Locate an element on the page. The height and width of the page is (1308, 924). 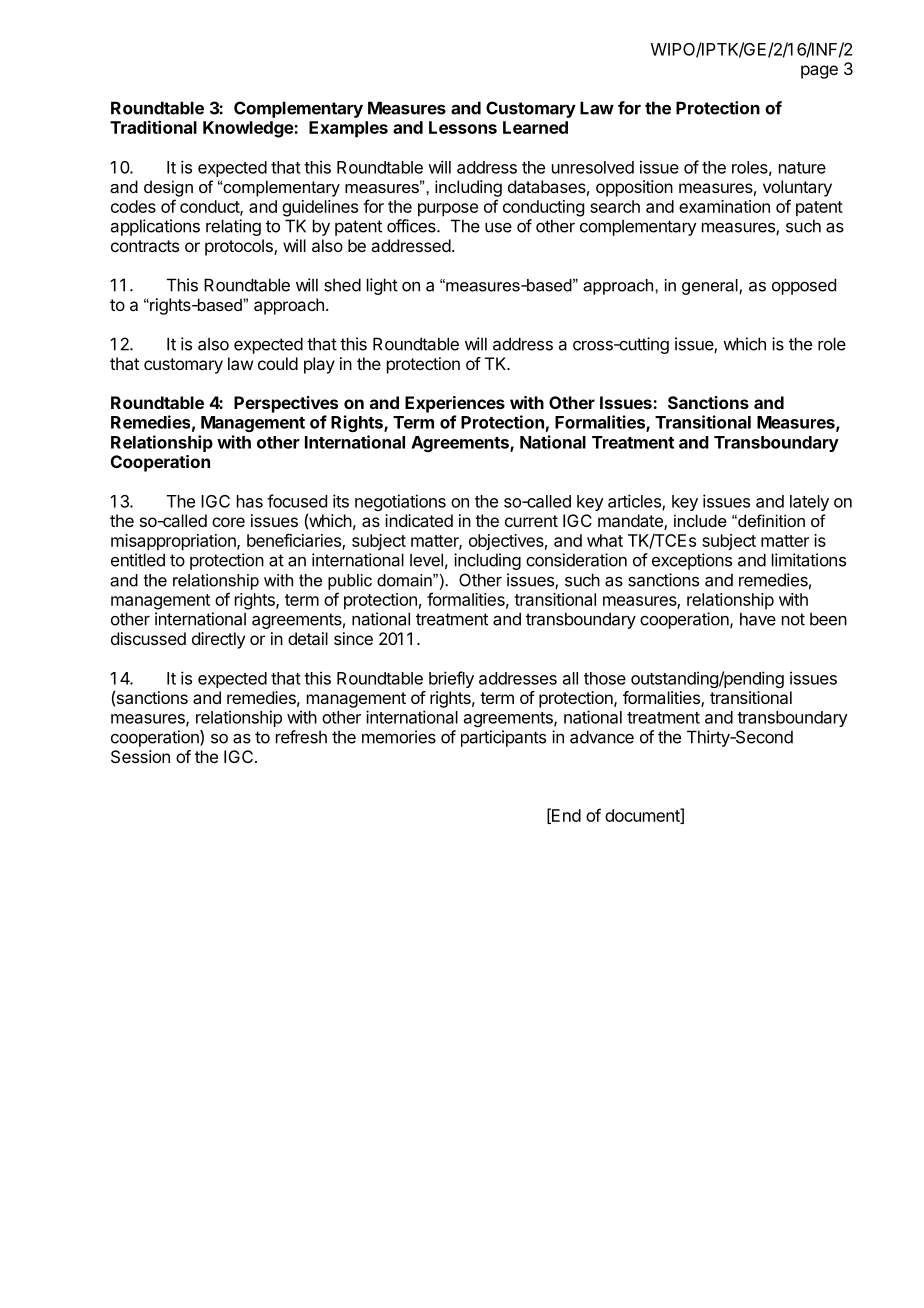
current is located at coordinates (531, 521).
